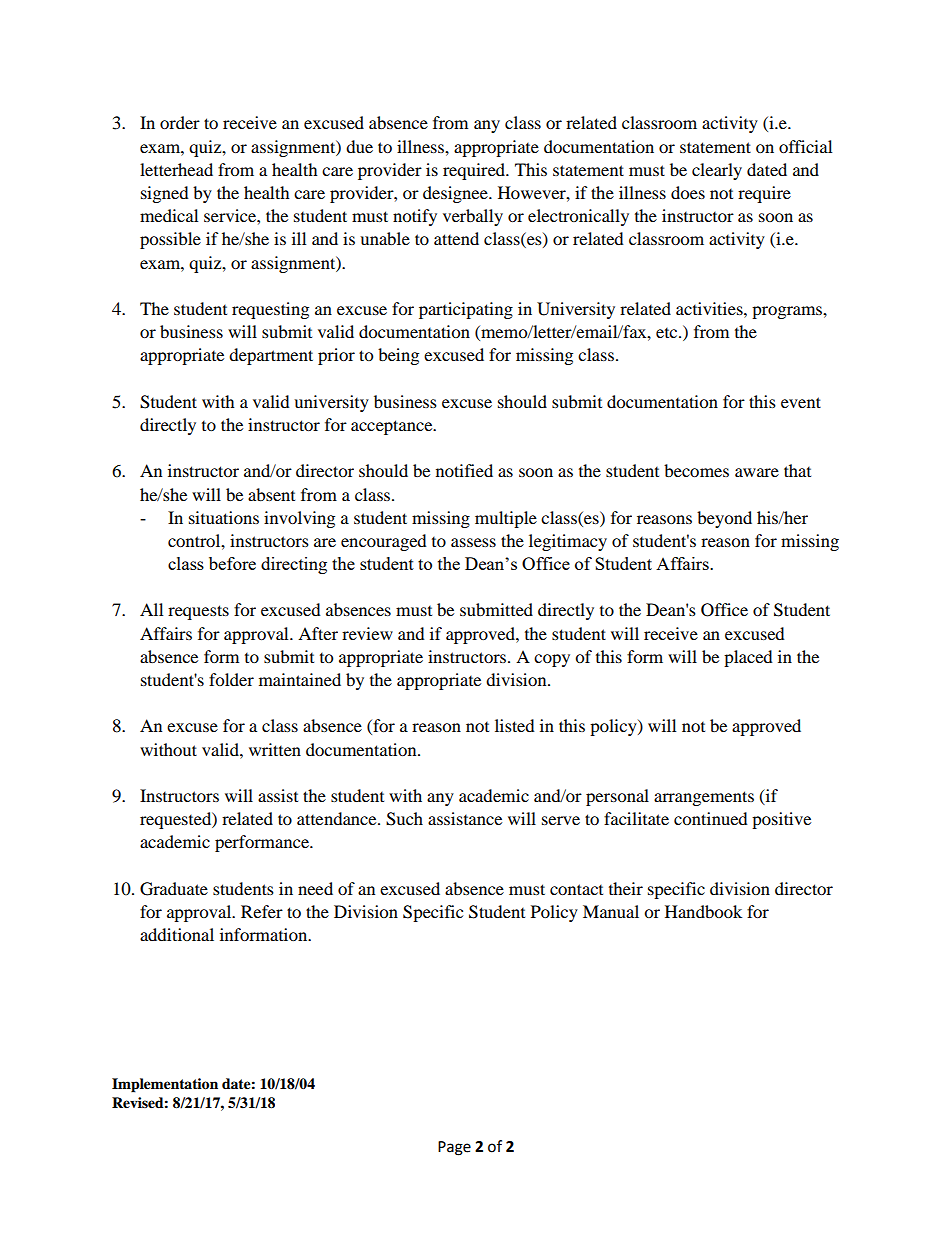 The width and height of the image is (952, 1233). What do you see at coordinates (473, 217) in the image?
I see `verbally` at bounding box center [473, 217].
